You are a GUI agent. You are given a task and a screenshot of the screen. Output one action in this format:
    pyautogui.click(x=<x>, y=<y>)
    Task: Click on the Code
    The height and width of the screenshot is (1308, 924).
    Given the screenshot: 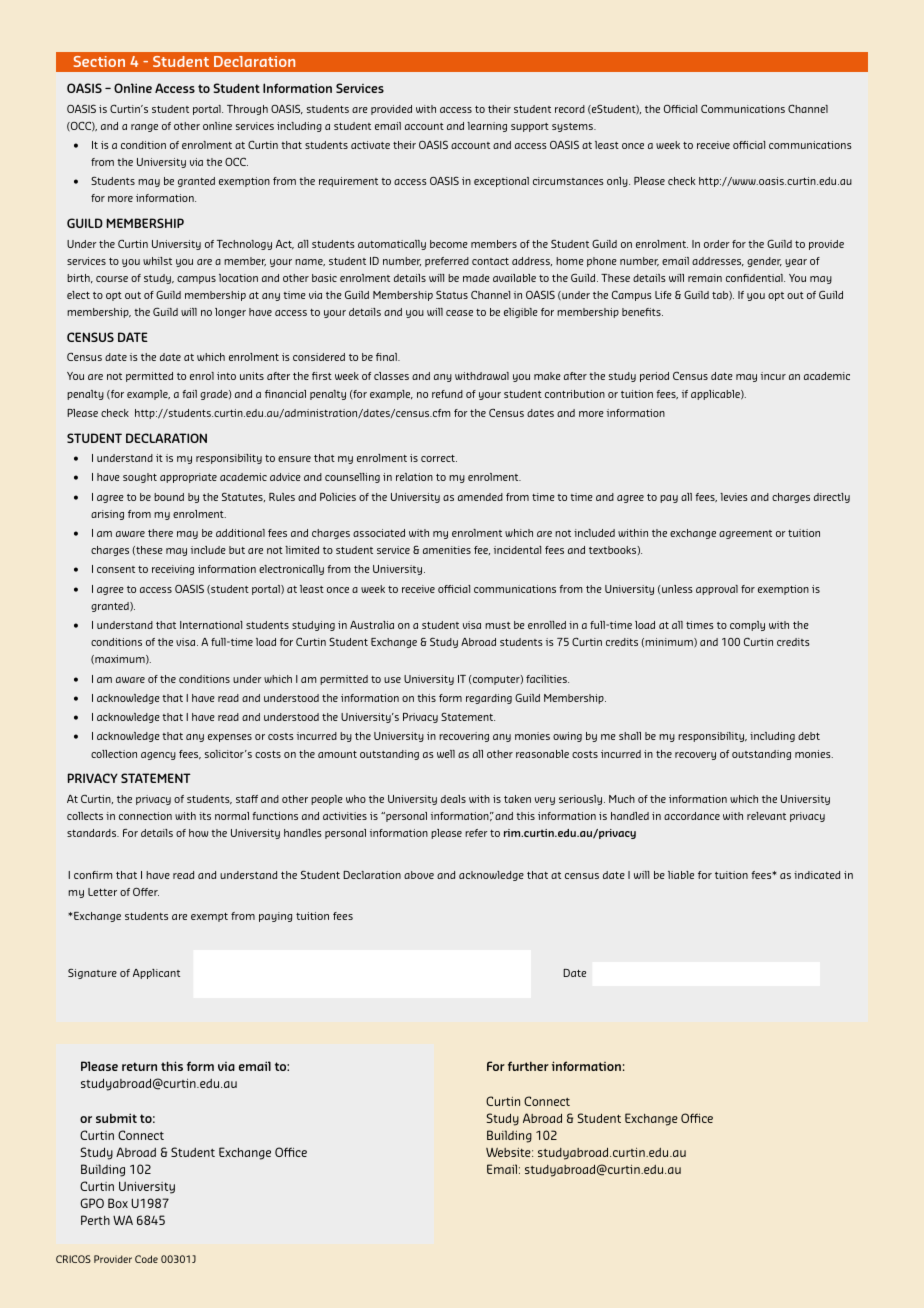 What is the action you would take?
    pyautogui.click(x=146, y=1259)
